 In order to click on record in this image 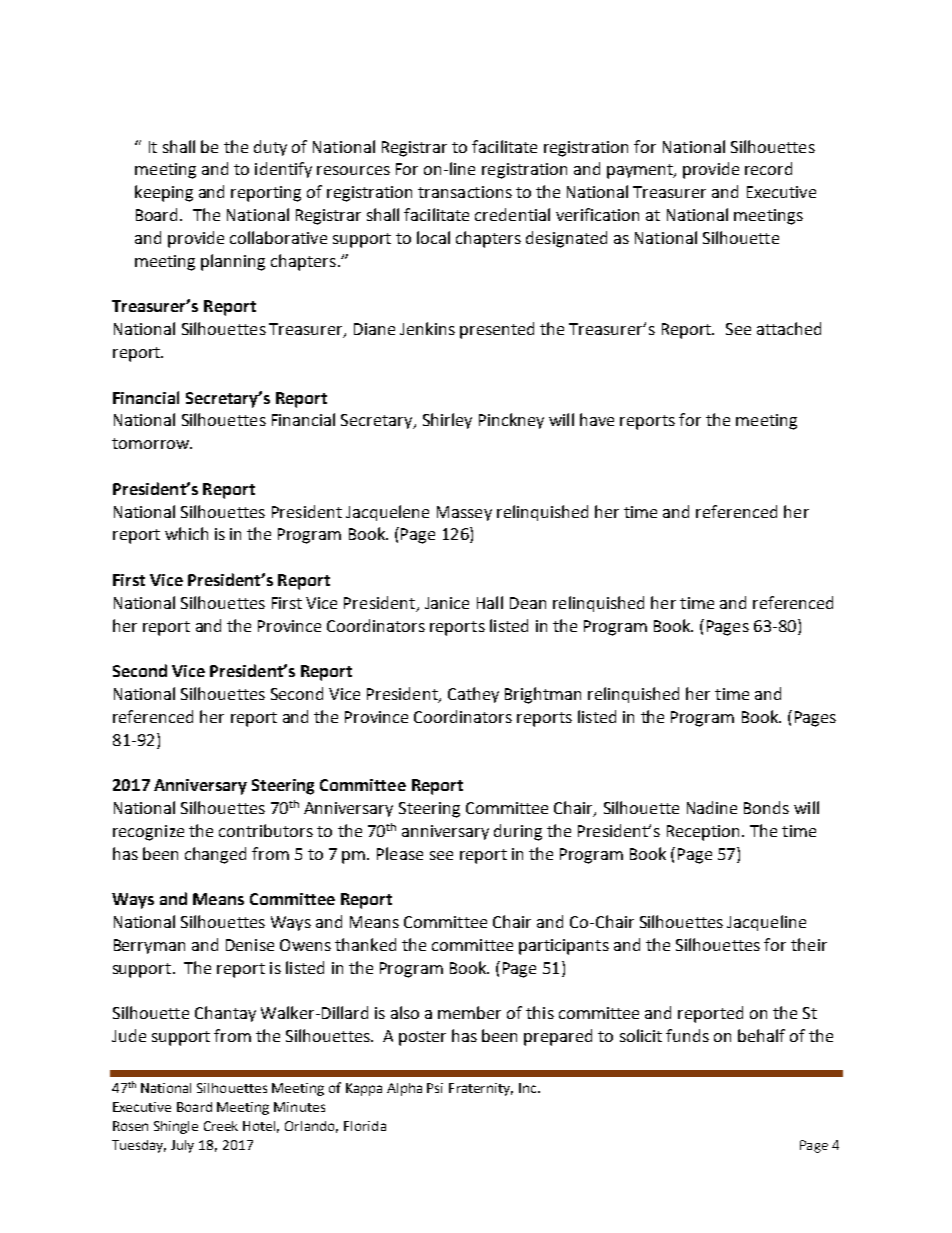, I will do `click(768, 168)`.
